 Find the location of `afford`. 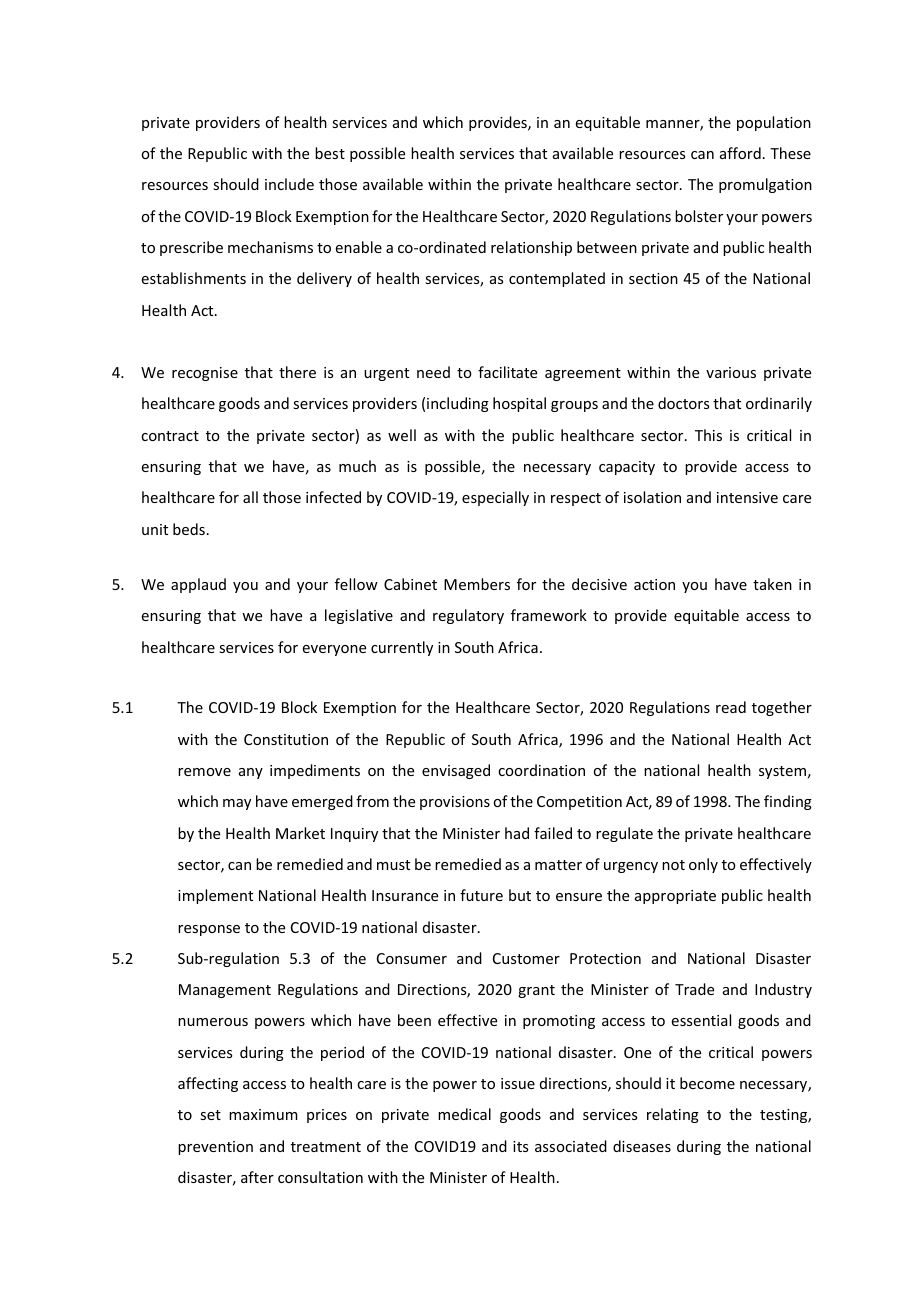

afford is located at coordinates (740, 153).
